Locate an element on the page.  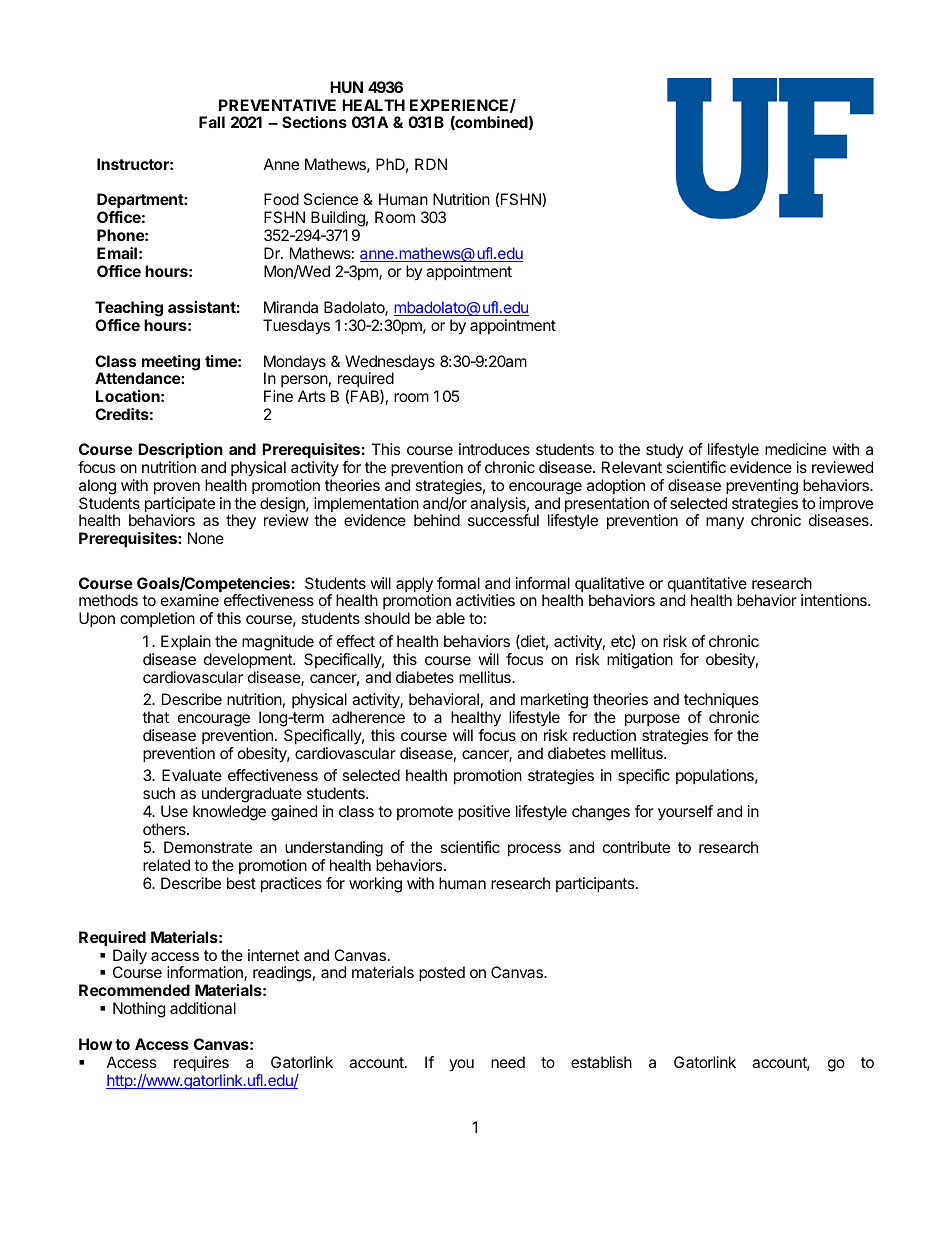
RDN is located at coordinates (431, 164).
